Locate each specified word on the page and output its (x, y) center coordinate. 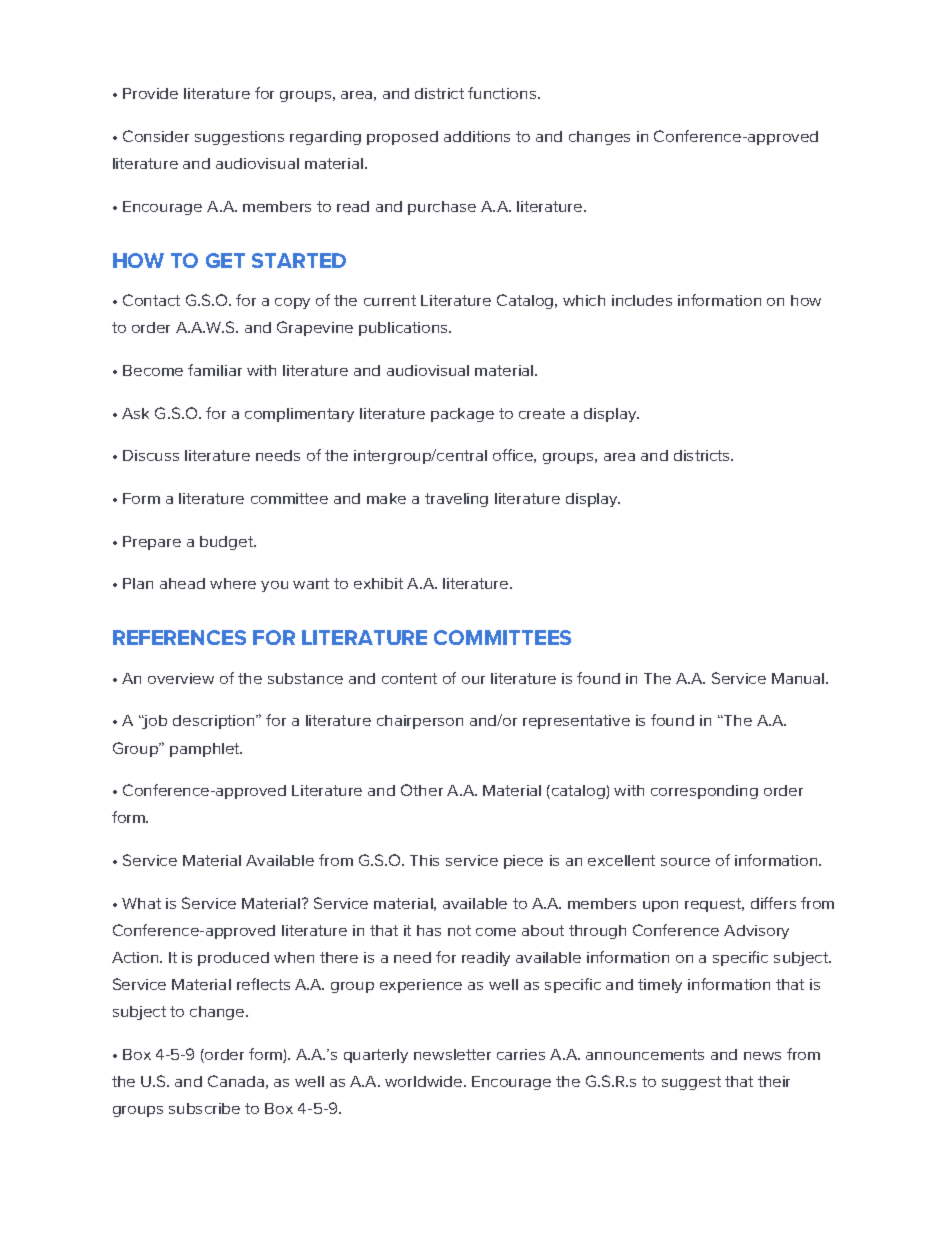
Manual (799, 678)
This (424, 860)
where (233, 583)
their (774, 1081)
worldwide (425, 1081)
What (141, 903)
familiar (215, 370)
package (462, 415)
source (685, 862)
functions (503, 93)
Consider (156, 136)
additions (477, 136)
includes (642, 300)
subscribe (204, 1108)
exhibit (378, 583)
